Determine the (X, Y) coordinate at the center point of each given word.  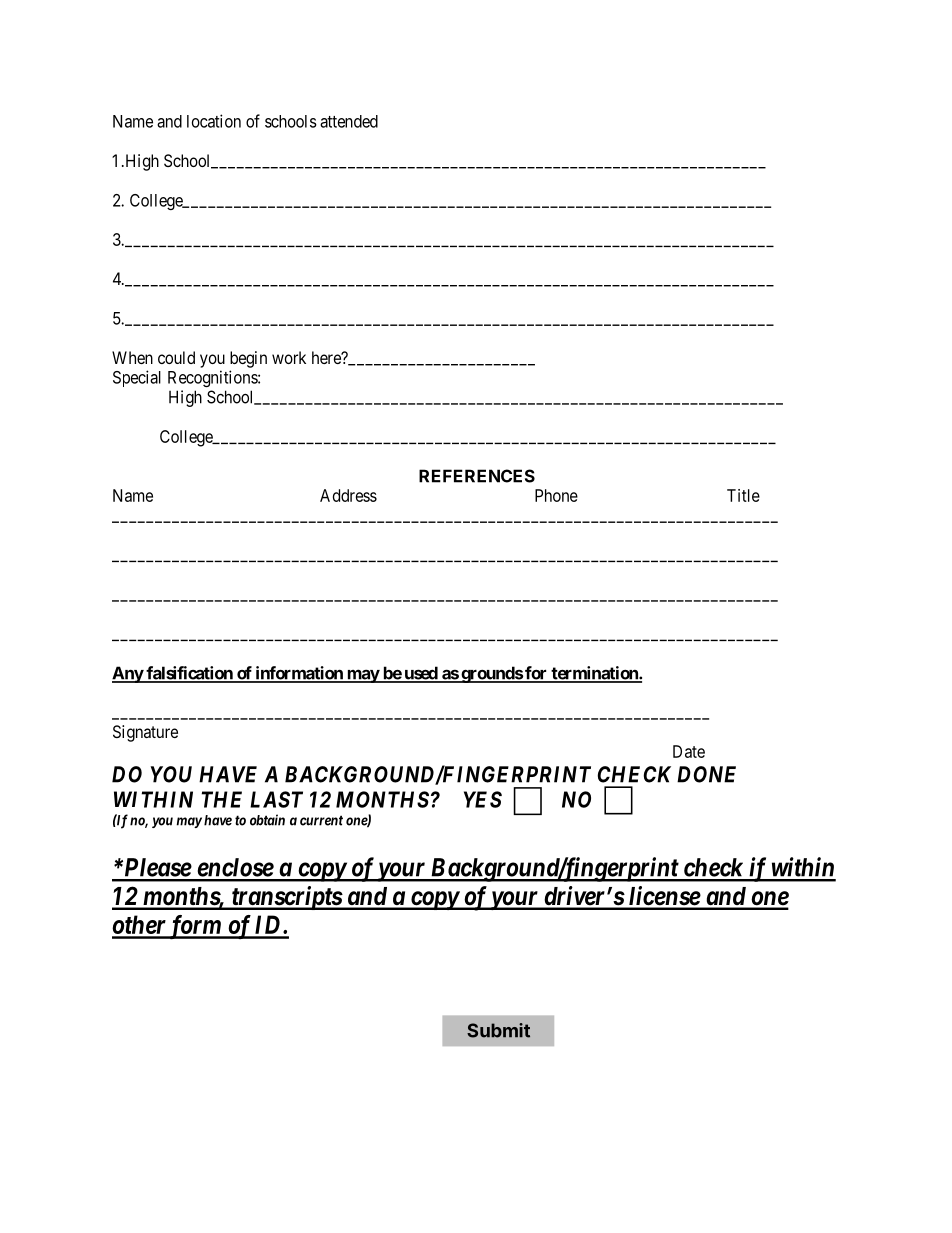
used (420, 674)
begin (248, 359)
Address (348, 495)
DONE (706, 774)
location (214, 121)
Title (743, 495)
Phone (556, 495)
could (176, 357)
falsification (189, 674)
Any (128, 674)
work (289, 357)
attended (349, 121)
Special (137, 378)
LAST (276, 799)
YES (483, 799)
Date (689, 751)
